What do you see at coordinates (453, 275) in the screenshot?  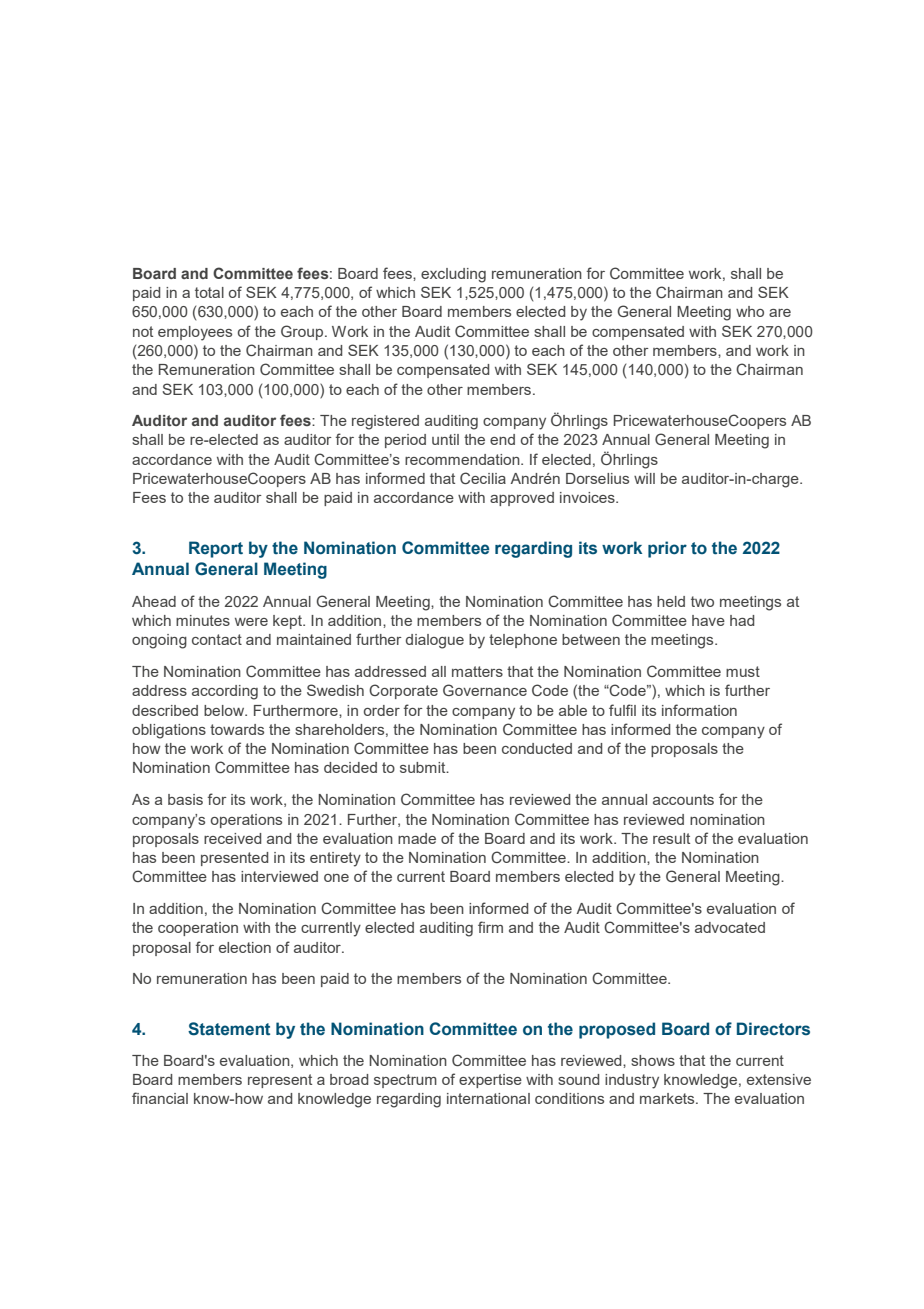 I see `excluding` at bounding box center [453, 275].
